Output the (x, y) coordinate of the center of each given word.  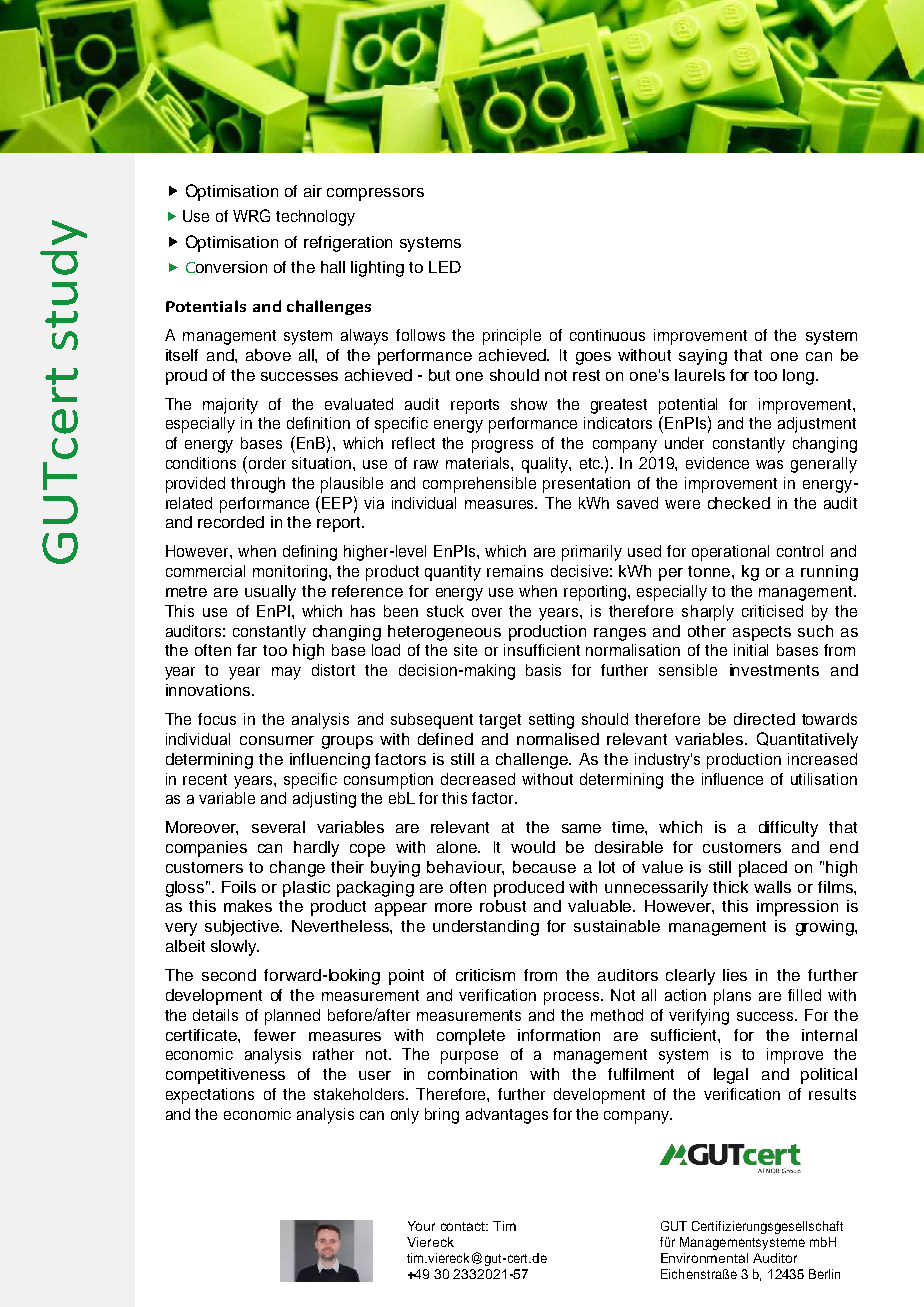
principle (512, 337)
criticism (485, 975)
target (500, 721)
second (229, 975)
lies (735, 975)
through (258, 485)
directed (764, 719)
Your (421, 1226)
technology (315, 218)
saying (703, 357)
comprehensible (479, 485)
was (769, 464)
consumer (277, 740)
